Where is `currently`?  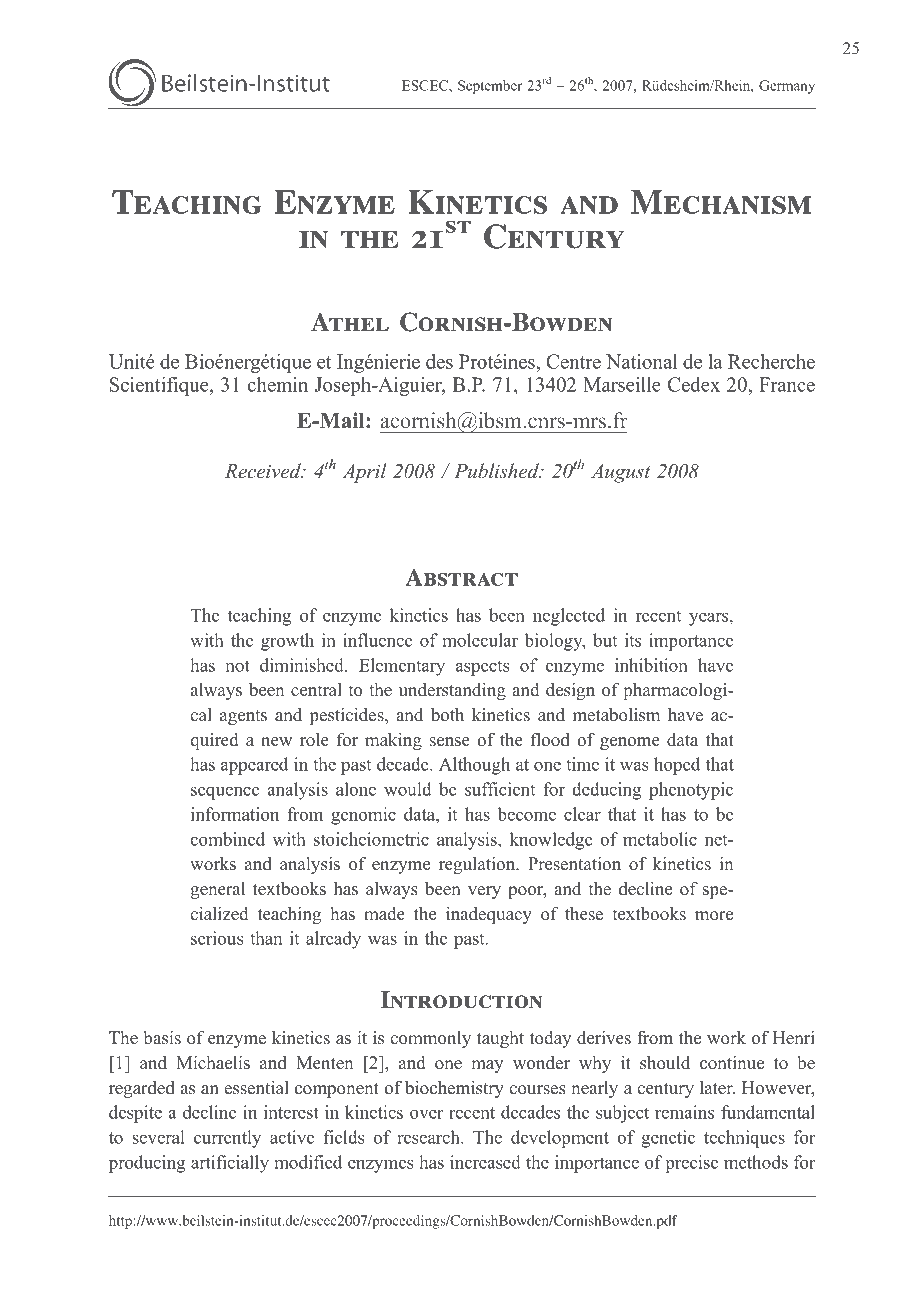
currently is located at coordinates (227, 1139).
